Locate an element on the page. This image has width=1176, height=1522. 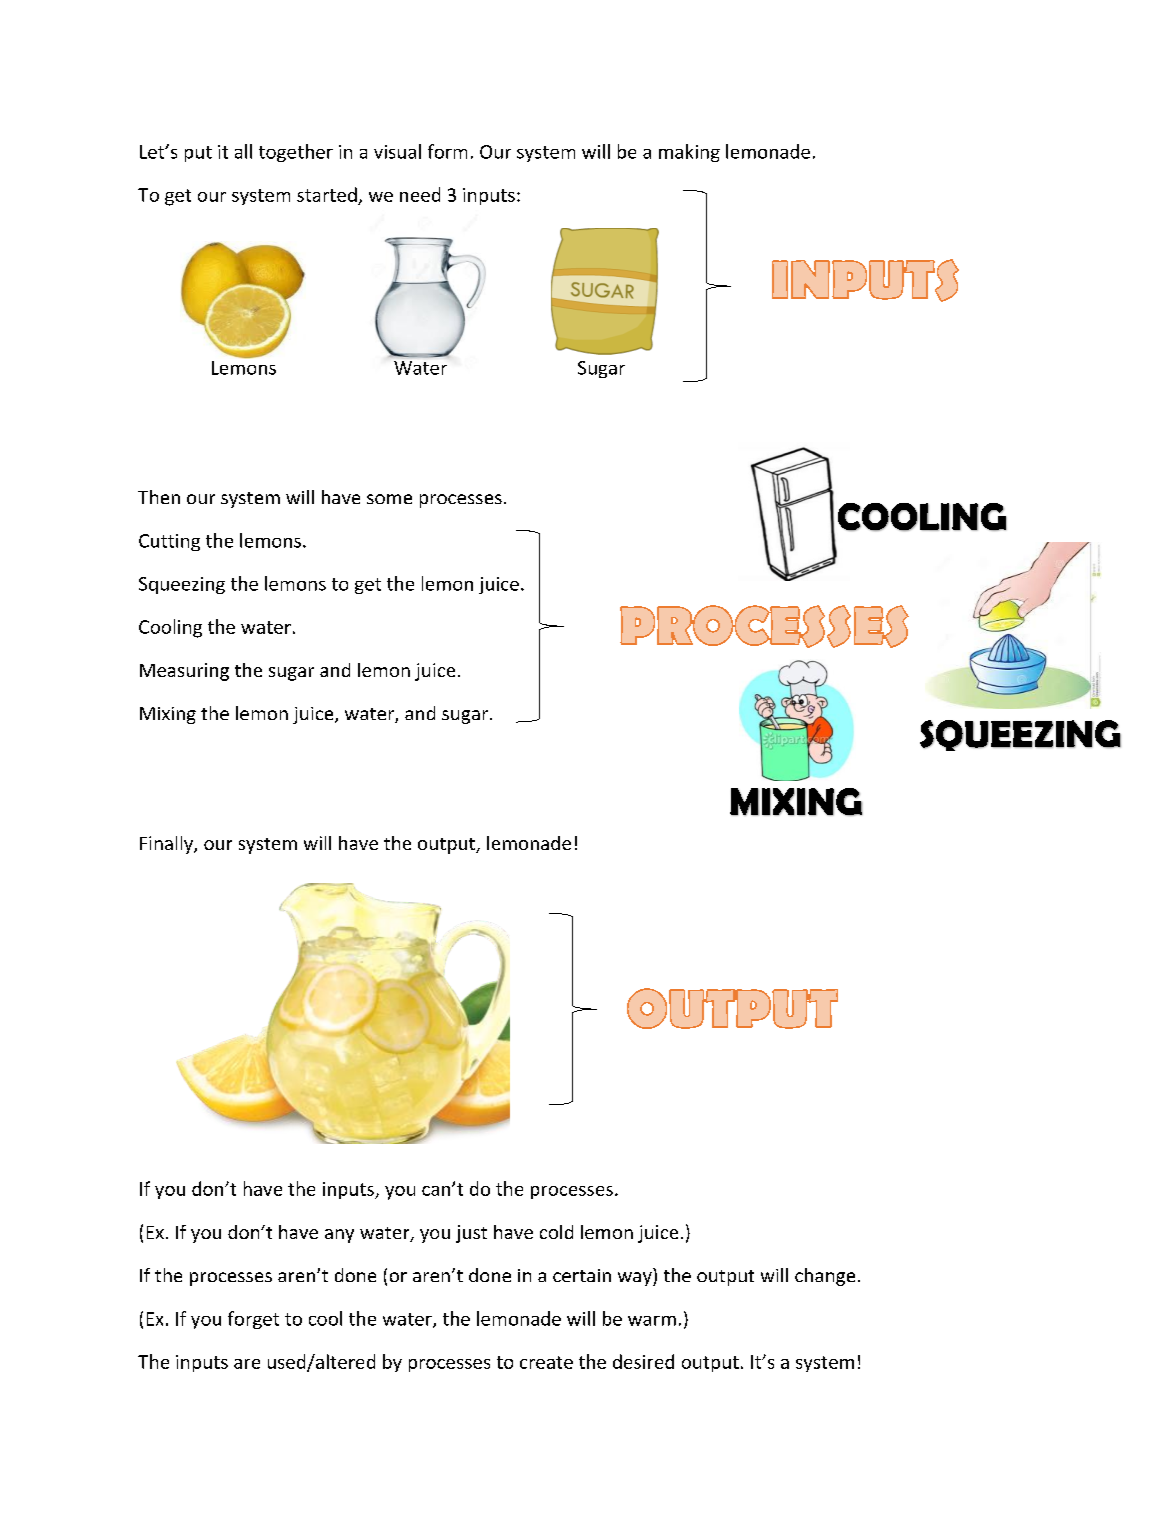
Cutting is located at coordinates (169, 542).
